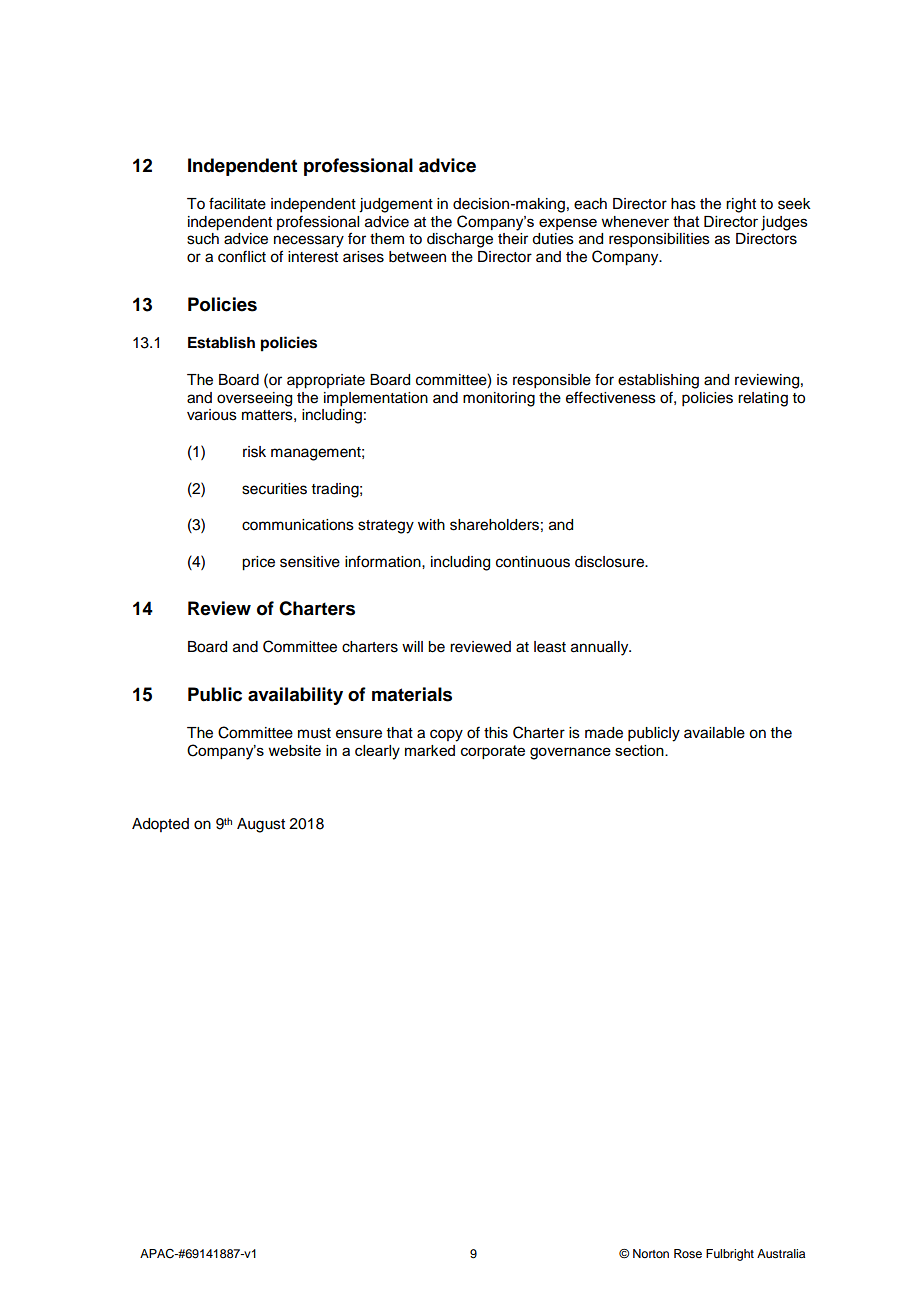  I want to click on will, so click(412, 646).
